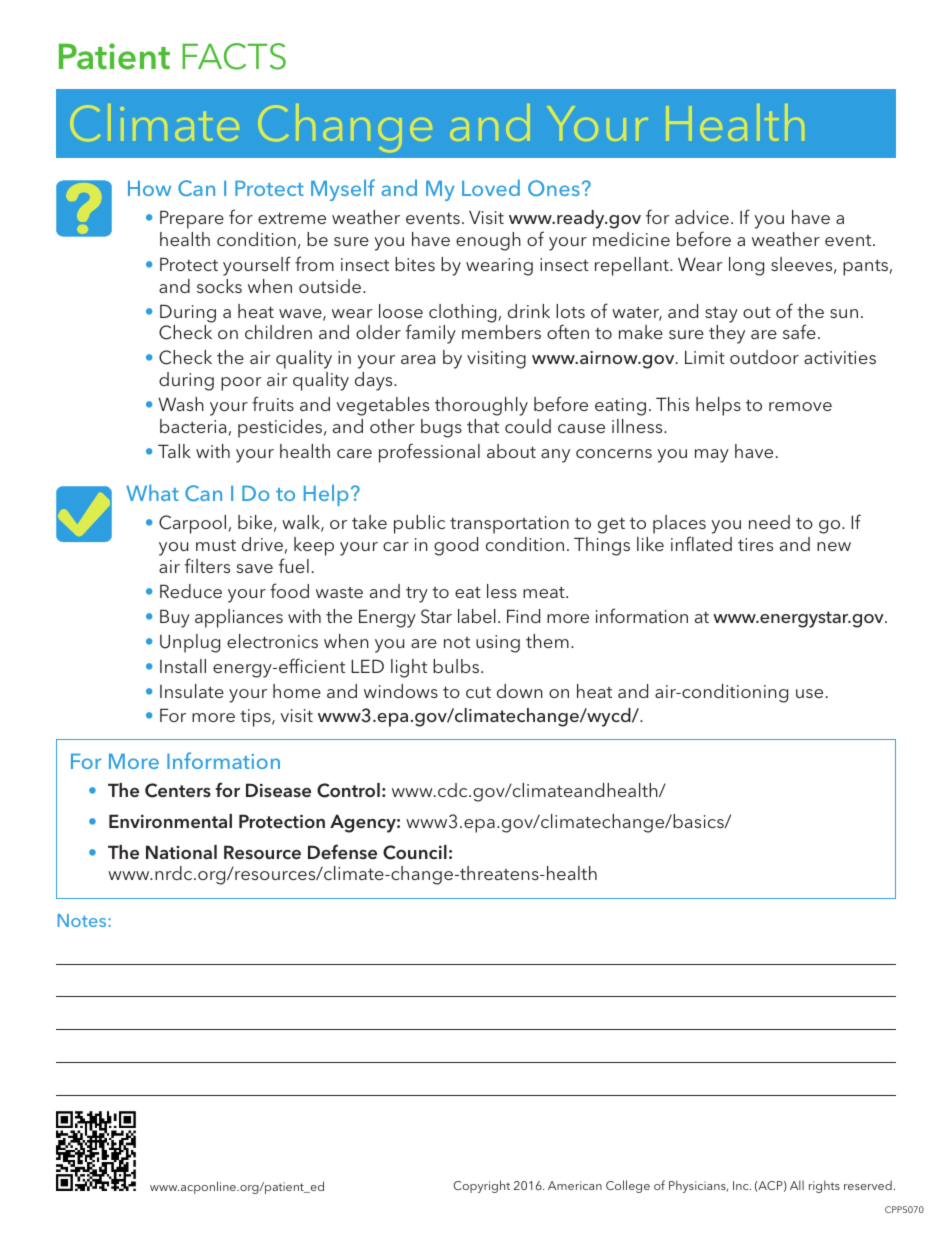 This image has width=952, height=1233. I want to click on Copyright, so click(481, 1186).
